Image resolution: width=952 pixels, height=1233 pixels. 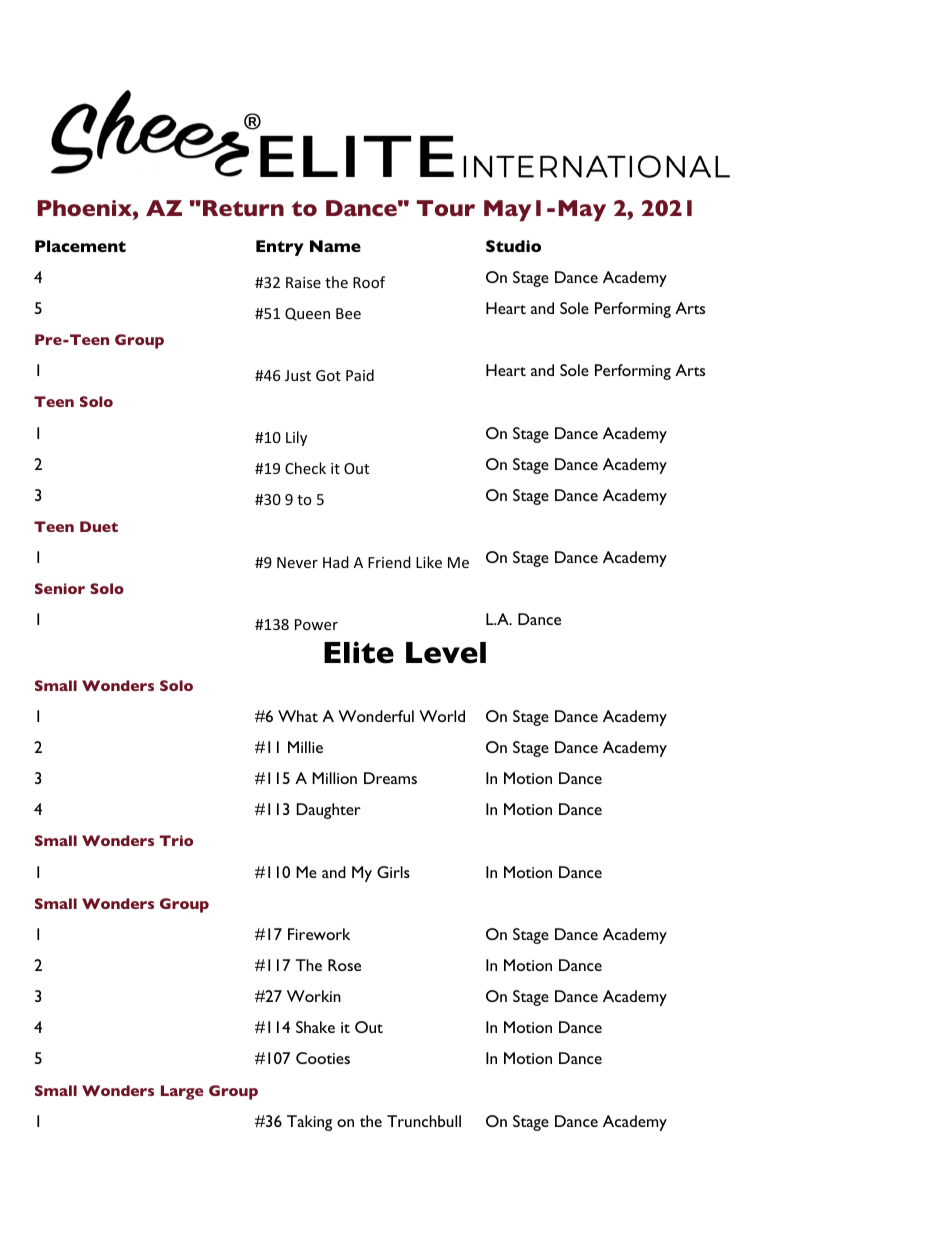 I want to click on Girls, so click(x=393, y=872).
